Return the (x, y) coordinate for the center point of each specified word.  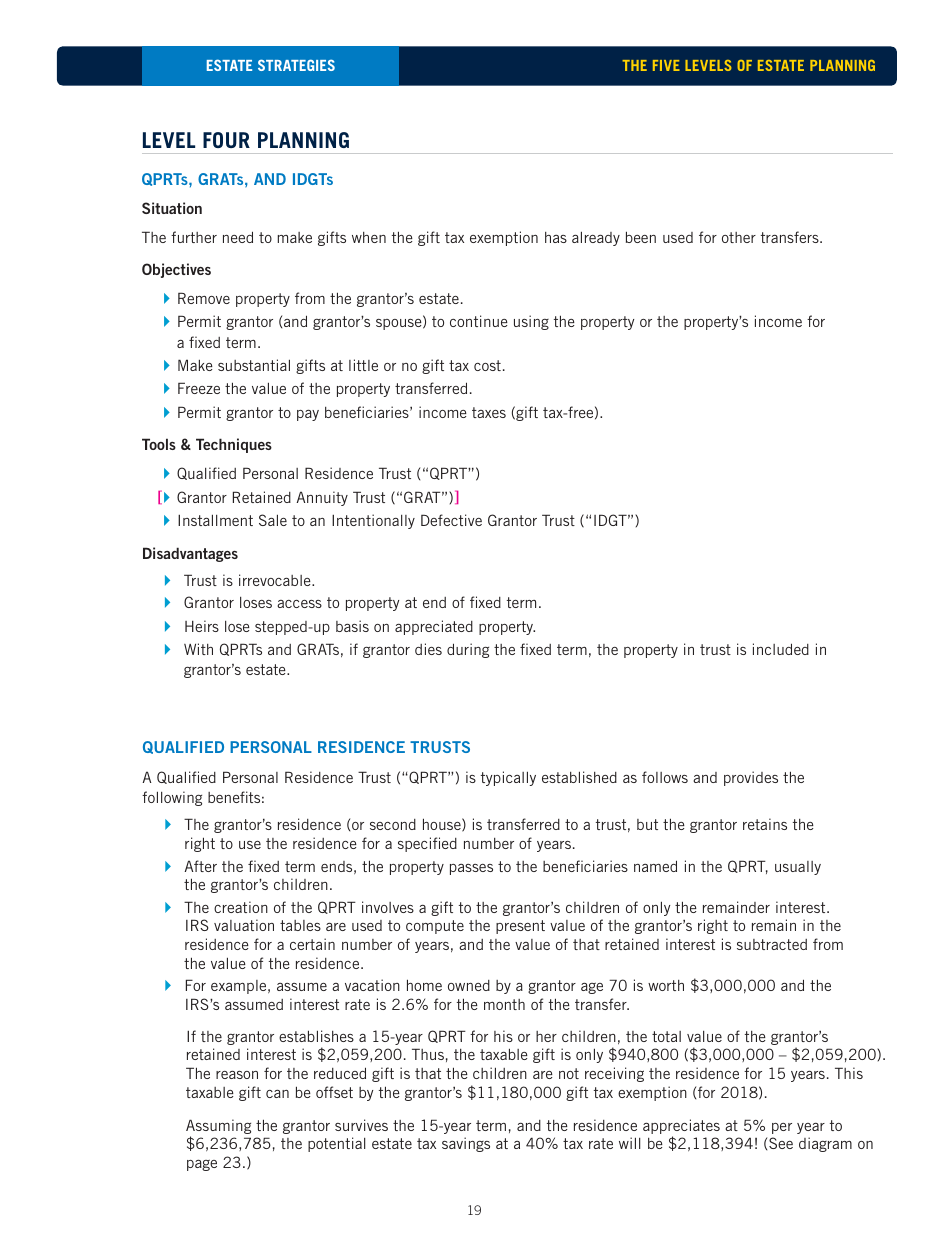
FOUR (226, 140)
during (468, 650)
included (781, 649)
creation (241, 907)
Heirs (202, 626)
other (739, 237)
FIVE (666, 65)
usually (798, 868)
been (641, 237)
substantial (254, 365)
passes (471, 869)
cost (487, 365)
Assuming (218, 1126)
